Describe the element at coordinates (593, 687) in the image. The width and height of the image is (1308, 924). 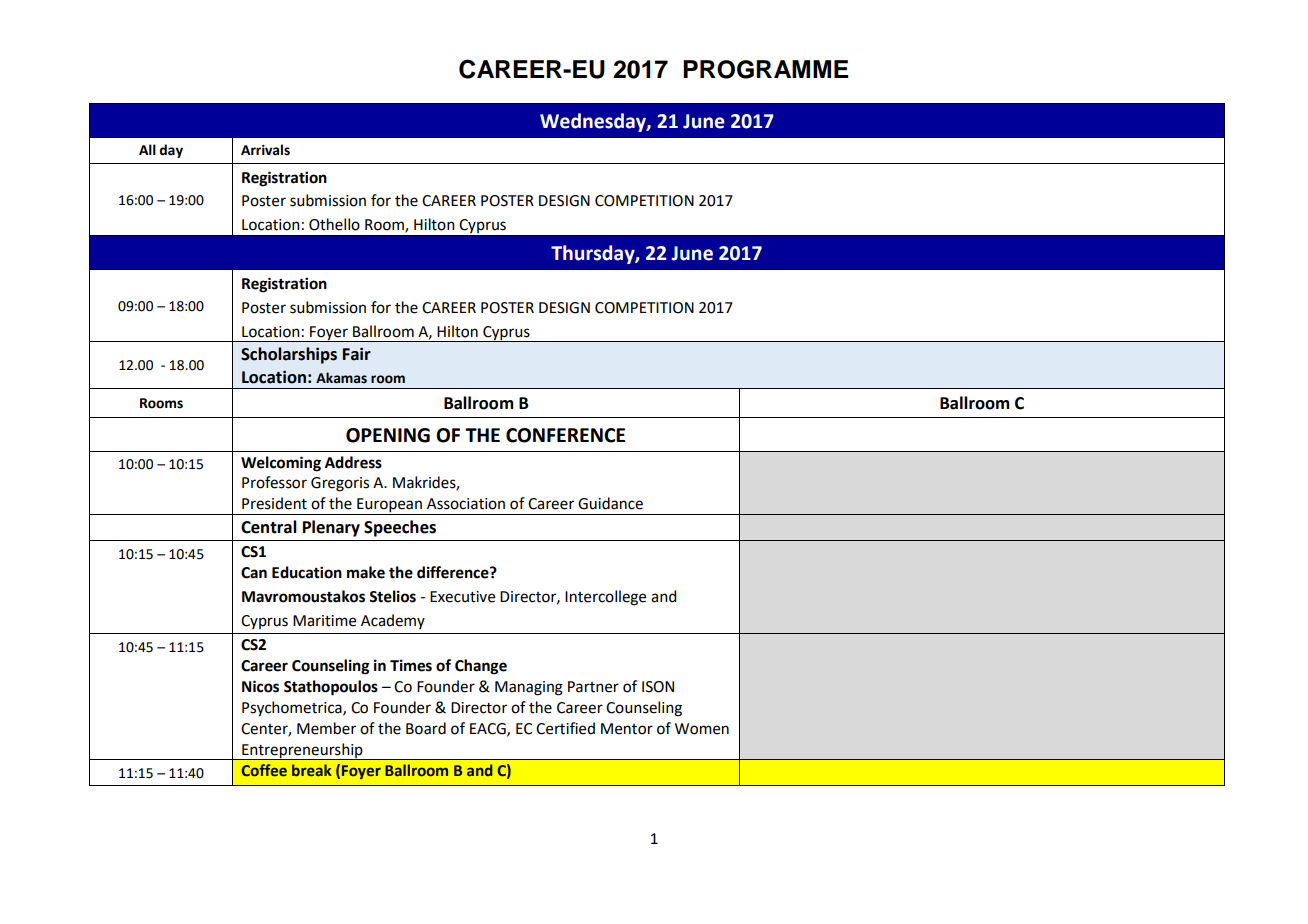
I see `Partner` at that location.
